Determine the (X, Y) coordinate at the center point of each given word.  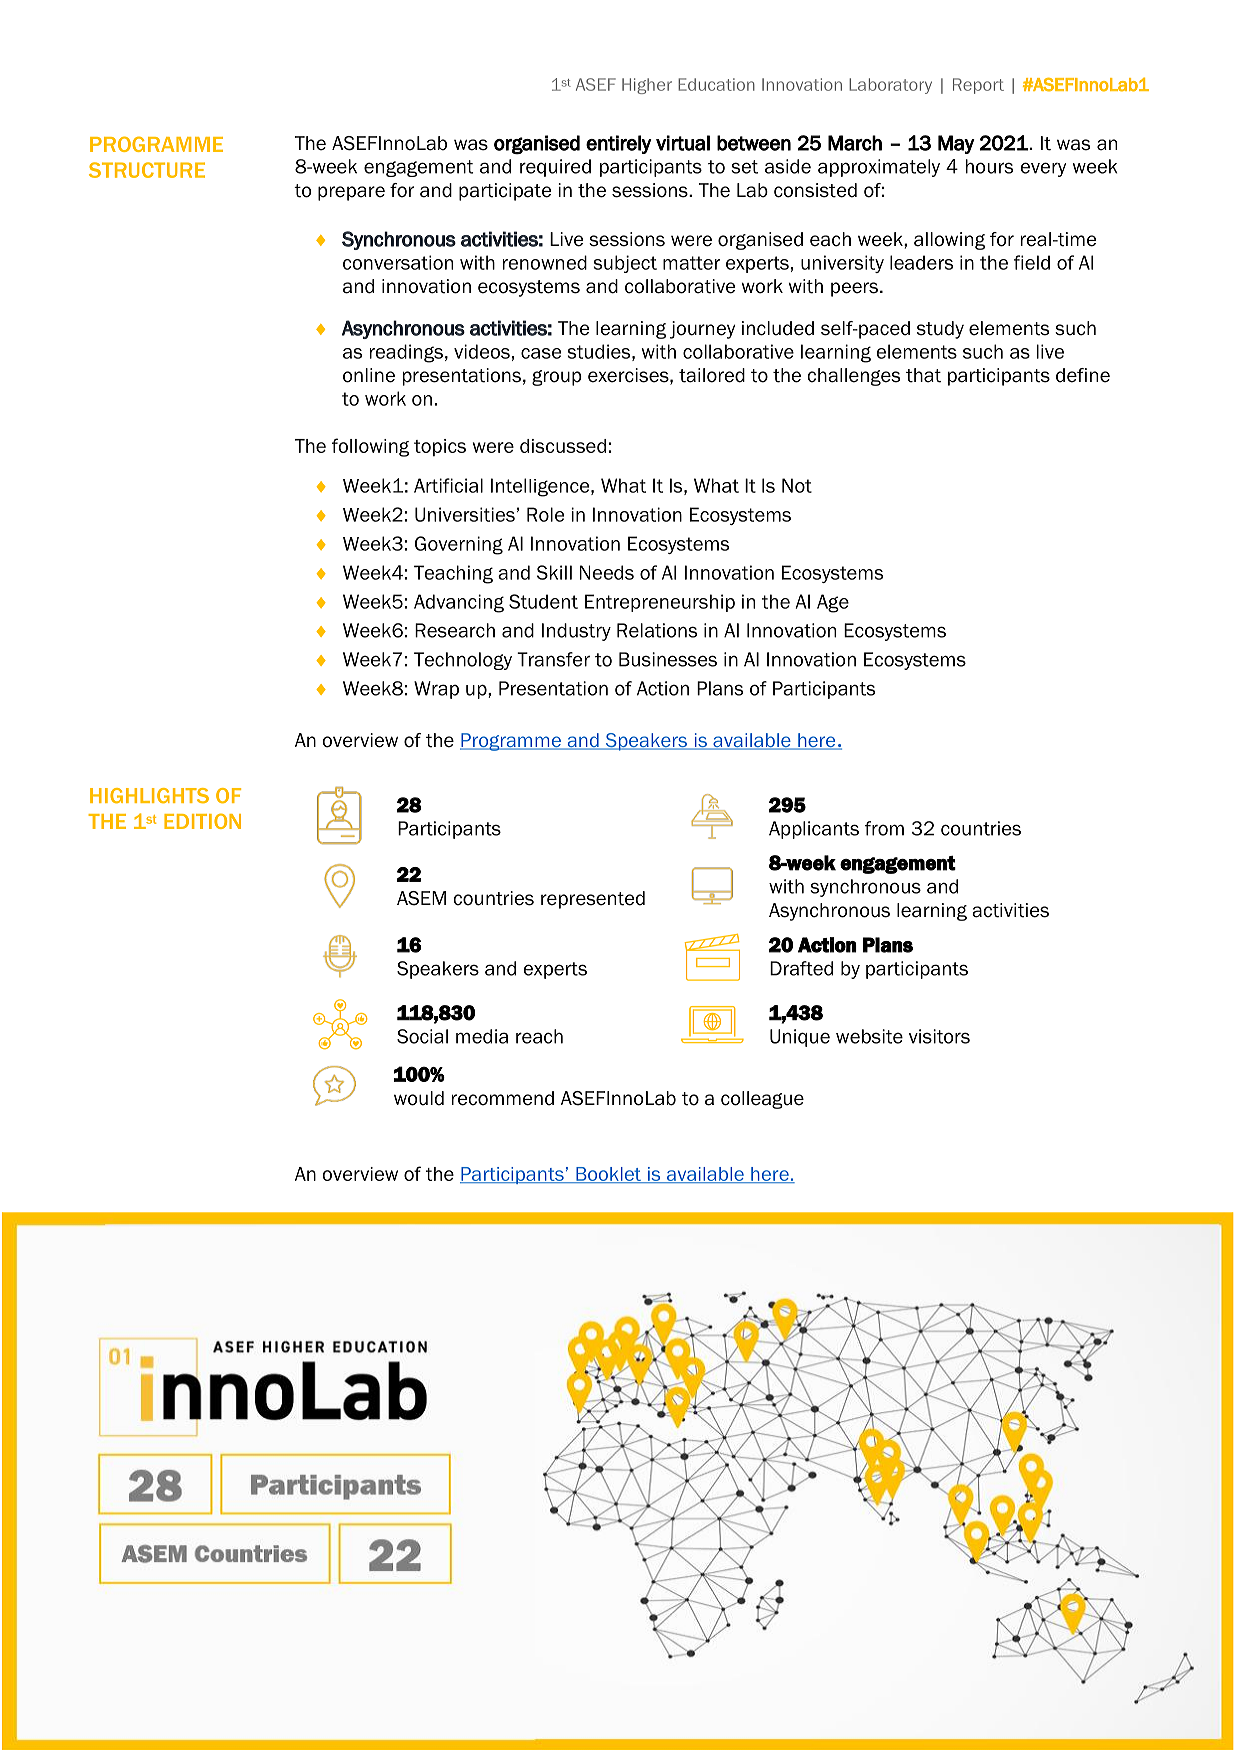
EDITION (202, 821)
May (956, 144)
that (923, 375)
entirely (619, 144)
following (370, 447)
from (884, 828)
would (419, 1098)
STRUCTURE (147, 170)
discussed (563, 446)
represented (593, 900)
